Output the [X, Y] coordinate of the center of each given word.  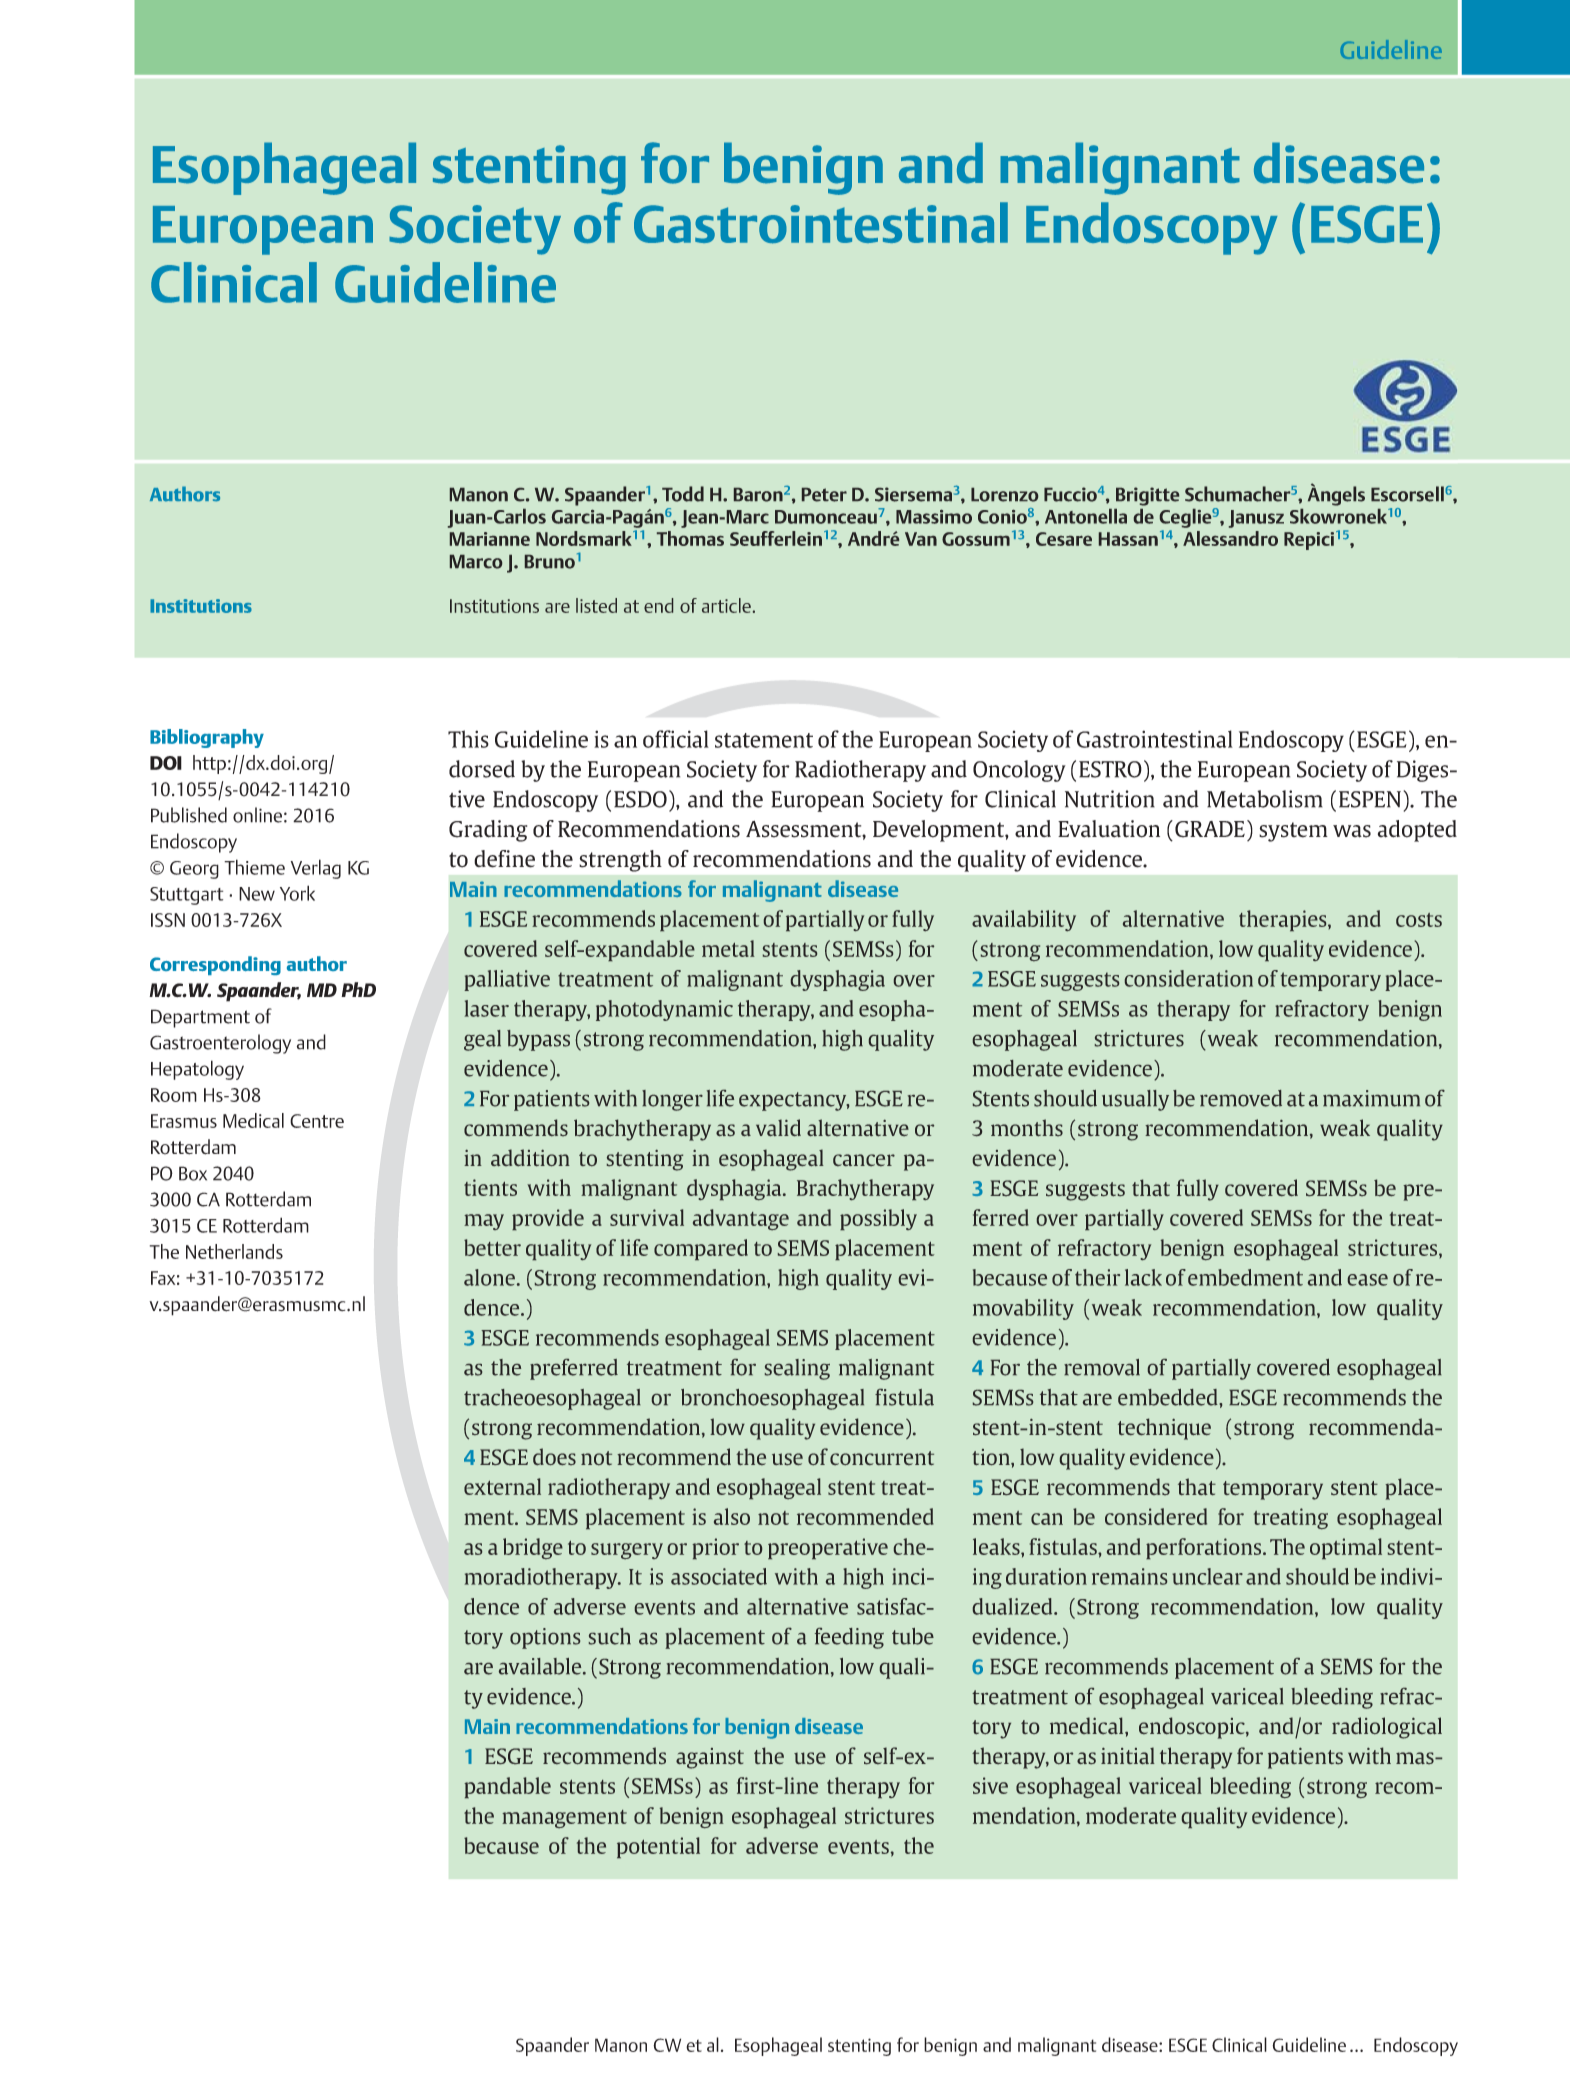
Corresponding [215, 965]
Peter [824, 495]
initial [1128, 1755]
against [710, 1758]
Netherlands [234, 1251]
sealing [797, 1369]
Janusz [1256, 519]
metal [728, 948]
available [541, 1666]
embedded [1169, 1397]
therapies [1284, 920]
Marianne [490, 539]
